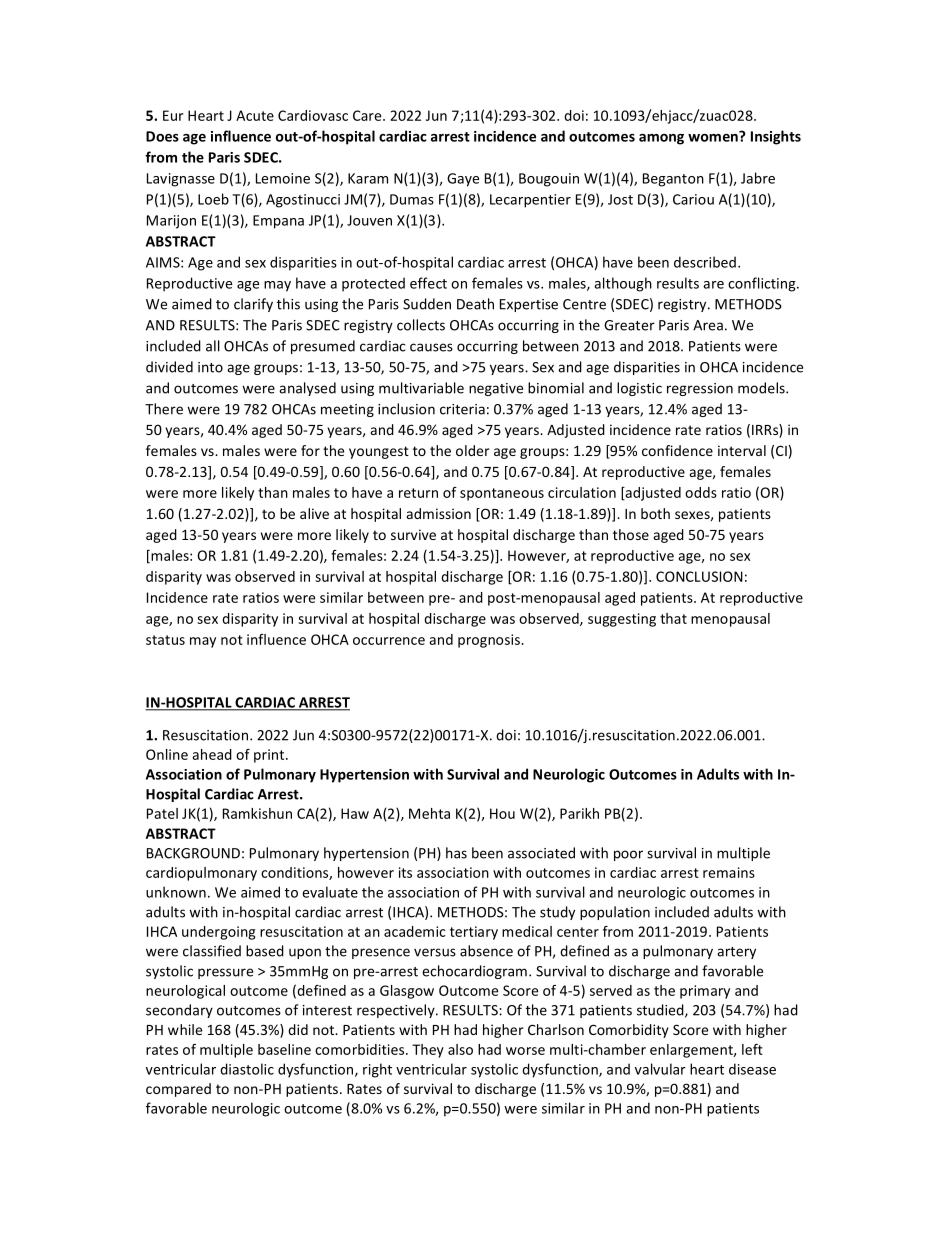 This screenshot has height=1233, width=952. What do you see at coordinates (255, 115) in the screenshot?
I see `Acute` at bounding box center [255, 115].
